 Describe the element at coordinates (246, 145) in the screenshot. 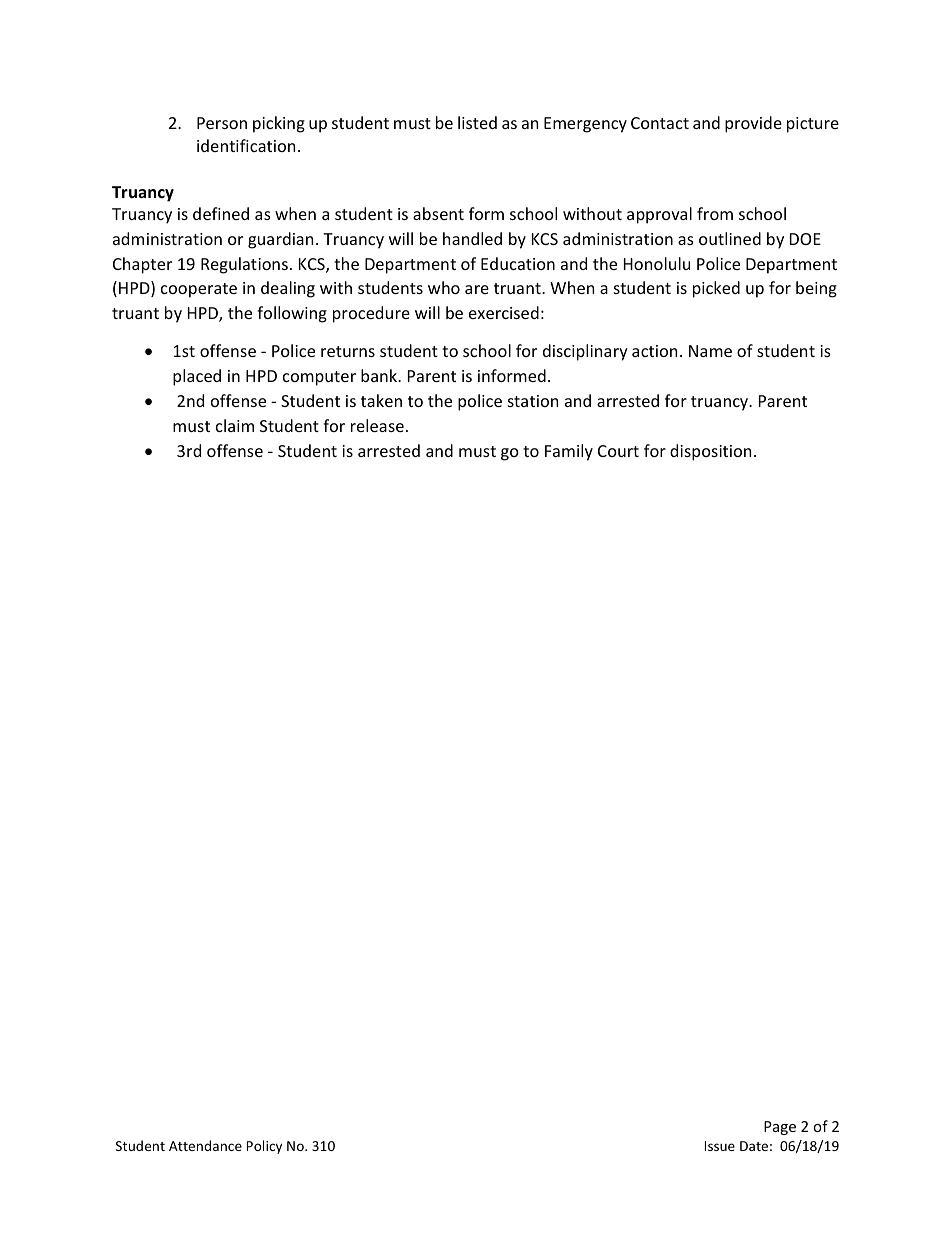

I see `identification` at that location.
